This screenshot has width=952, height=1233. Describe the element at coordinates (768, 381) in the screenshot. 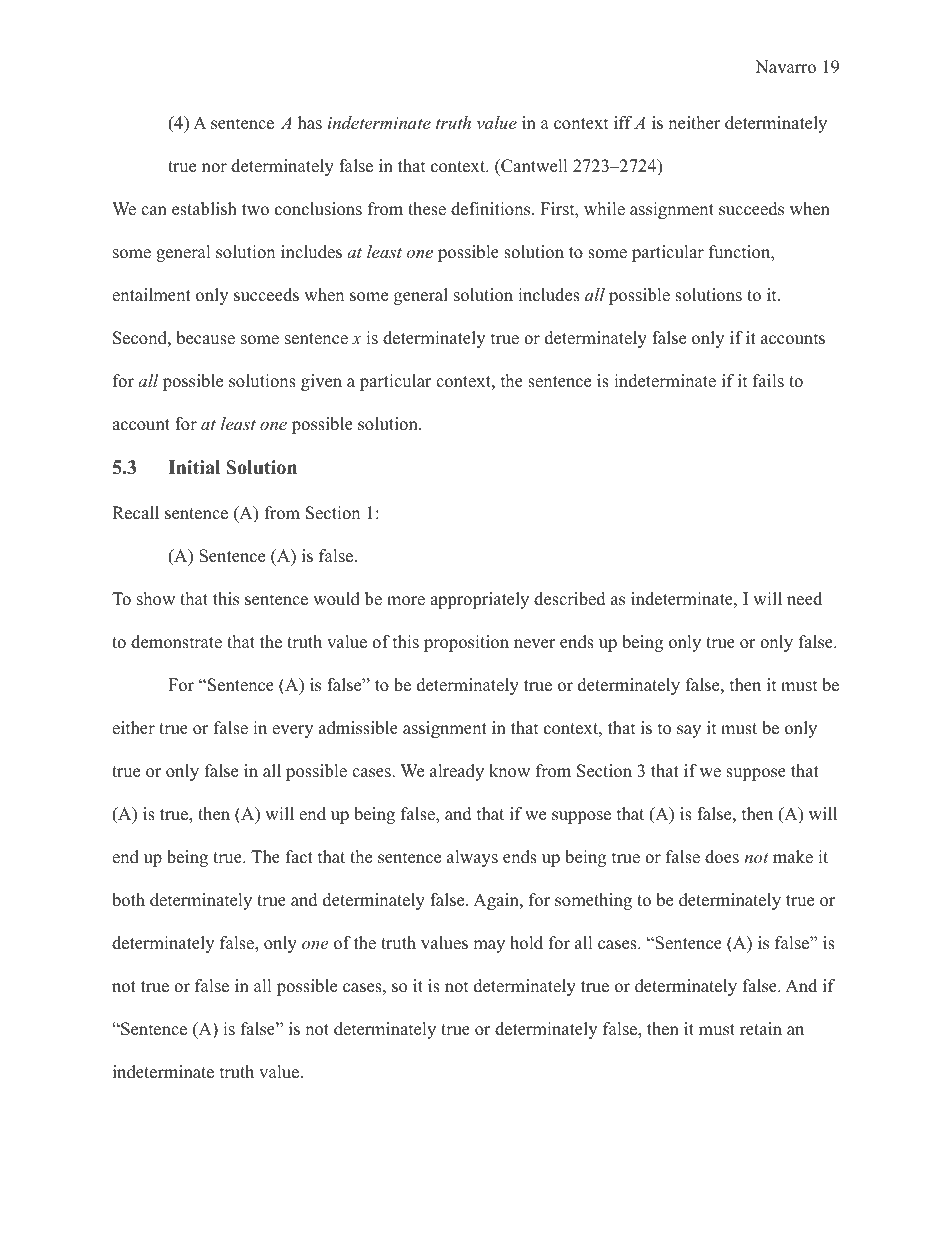

I see `fails` at that location.
